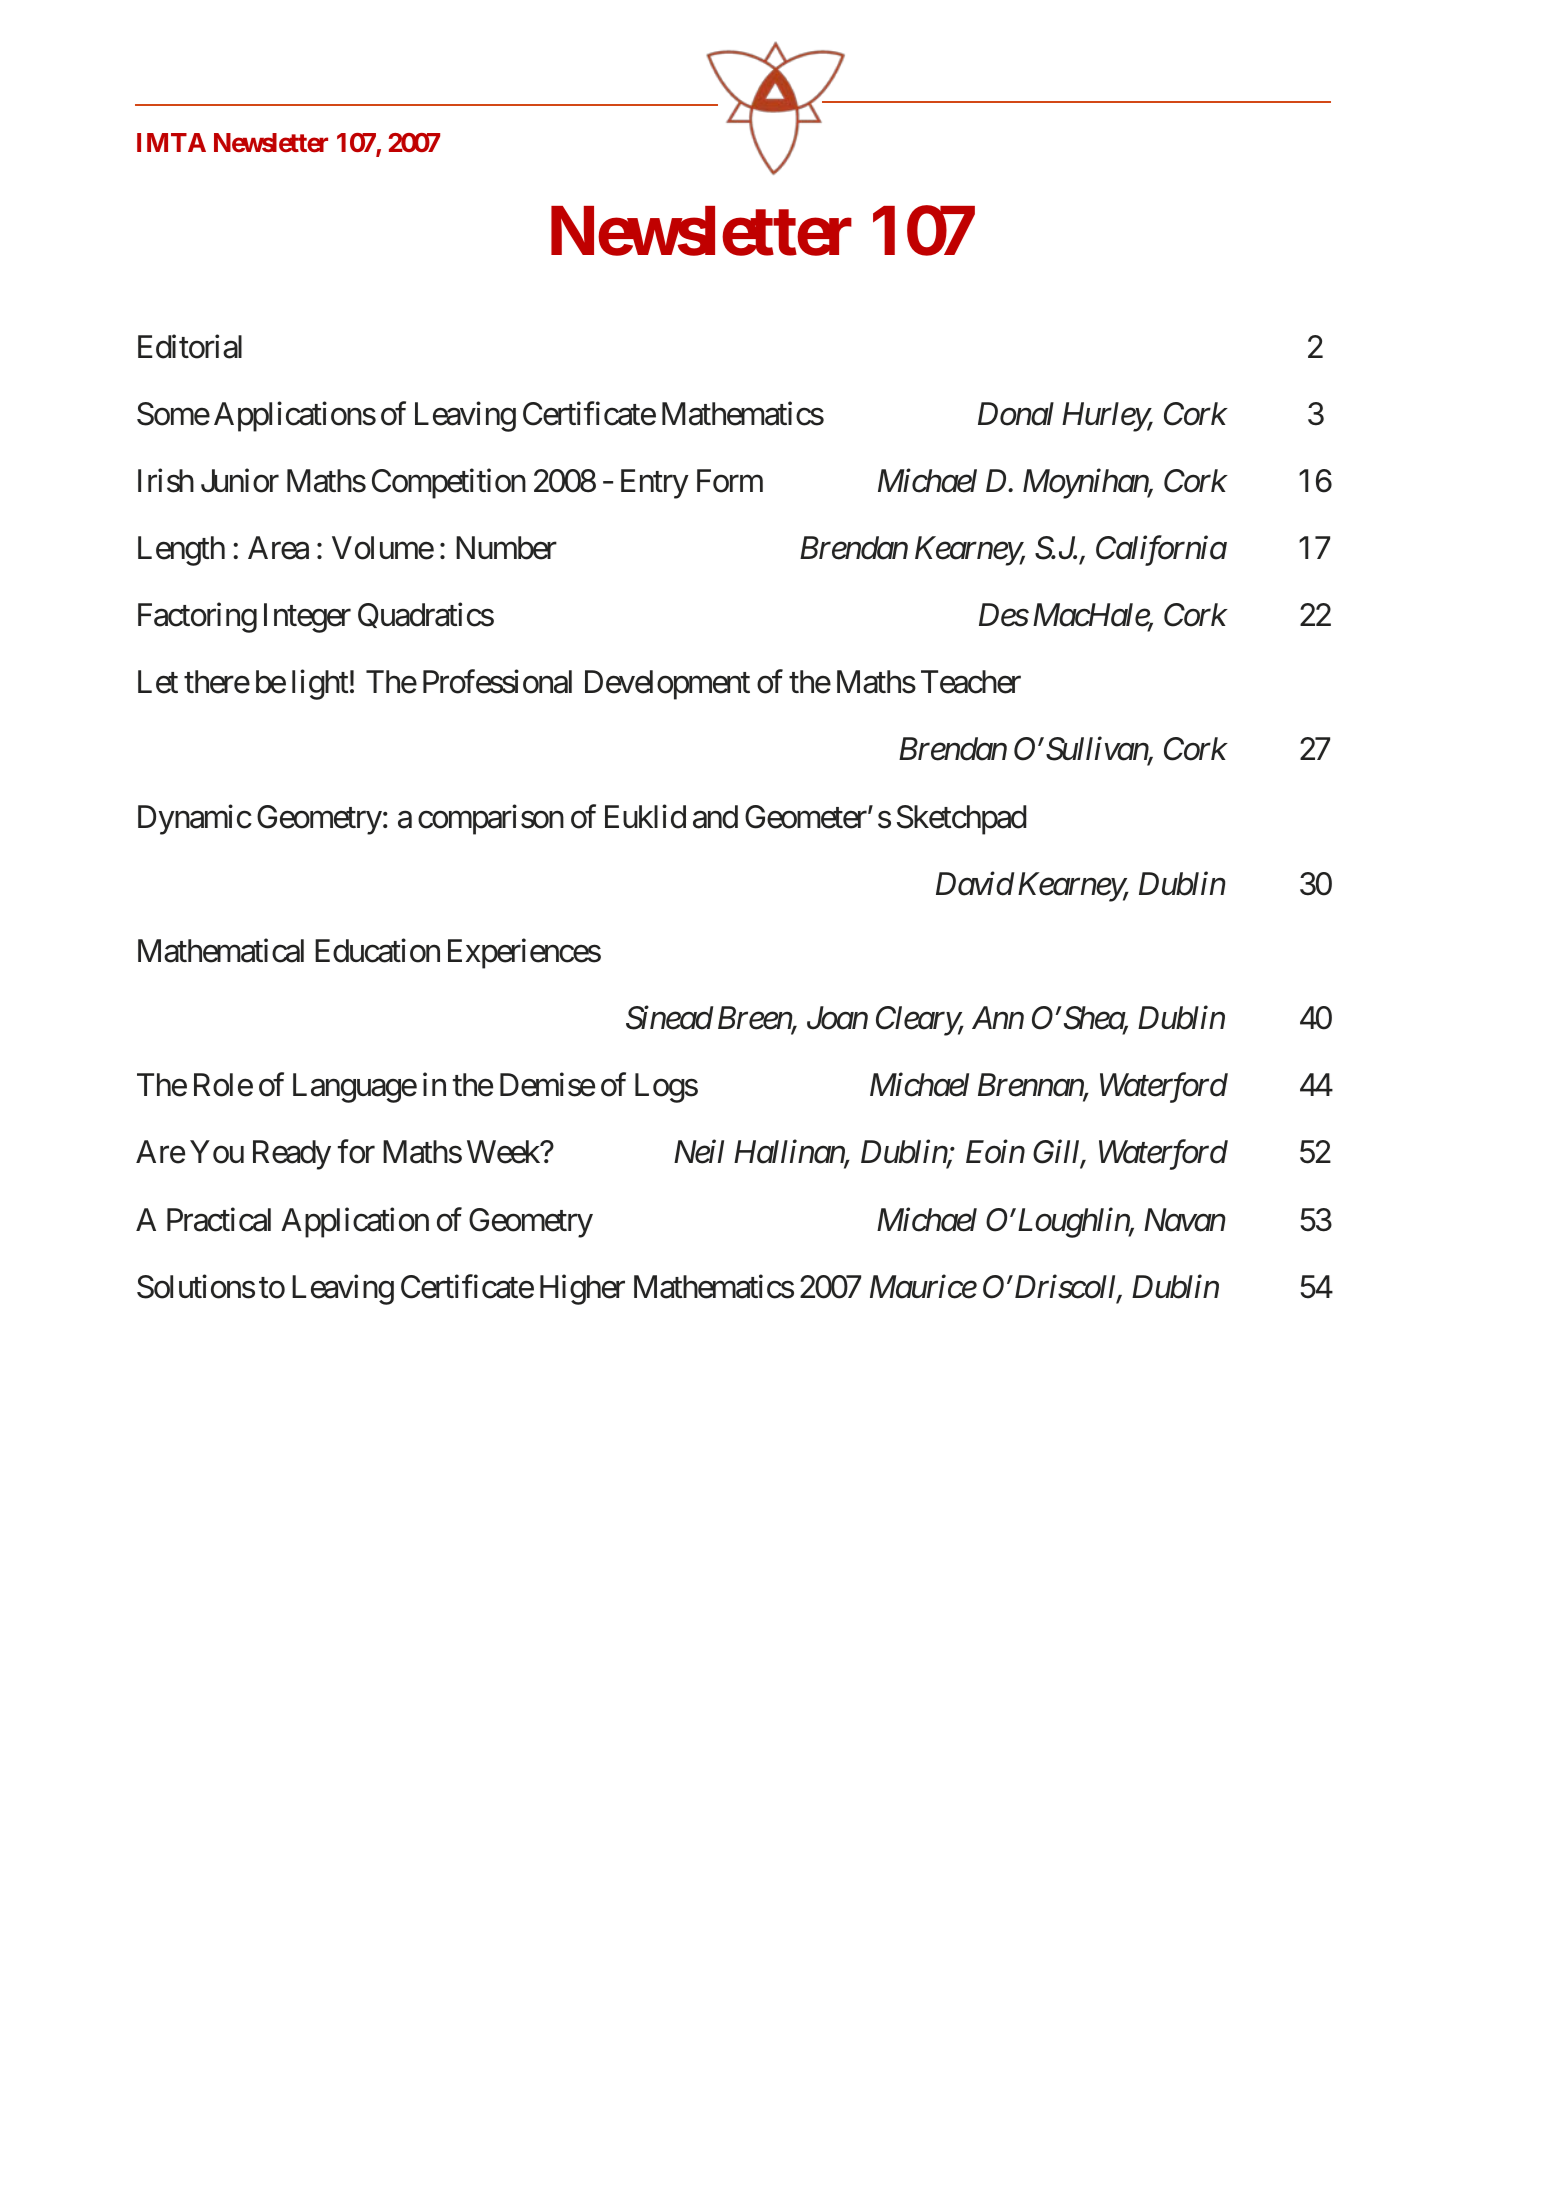 Image resolution: width=1549 pixels, height=2192 pixels. I want to click on Ann, so click(998, 1017).
